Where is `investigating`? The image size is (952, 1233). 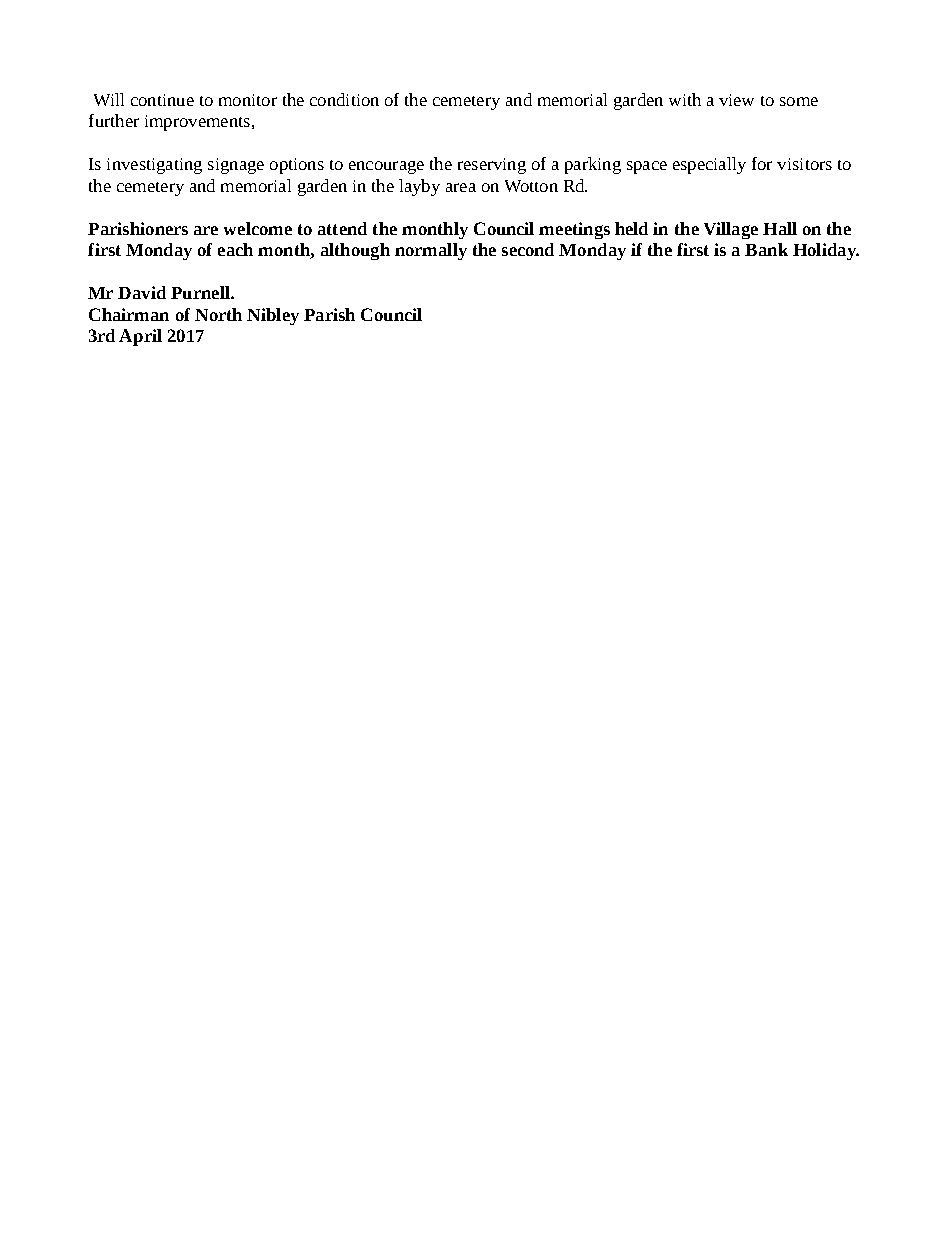 investigating is located at coordinates (154, 166).
